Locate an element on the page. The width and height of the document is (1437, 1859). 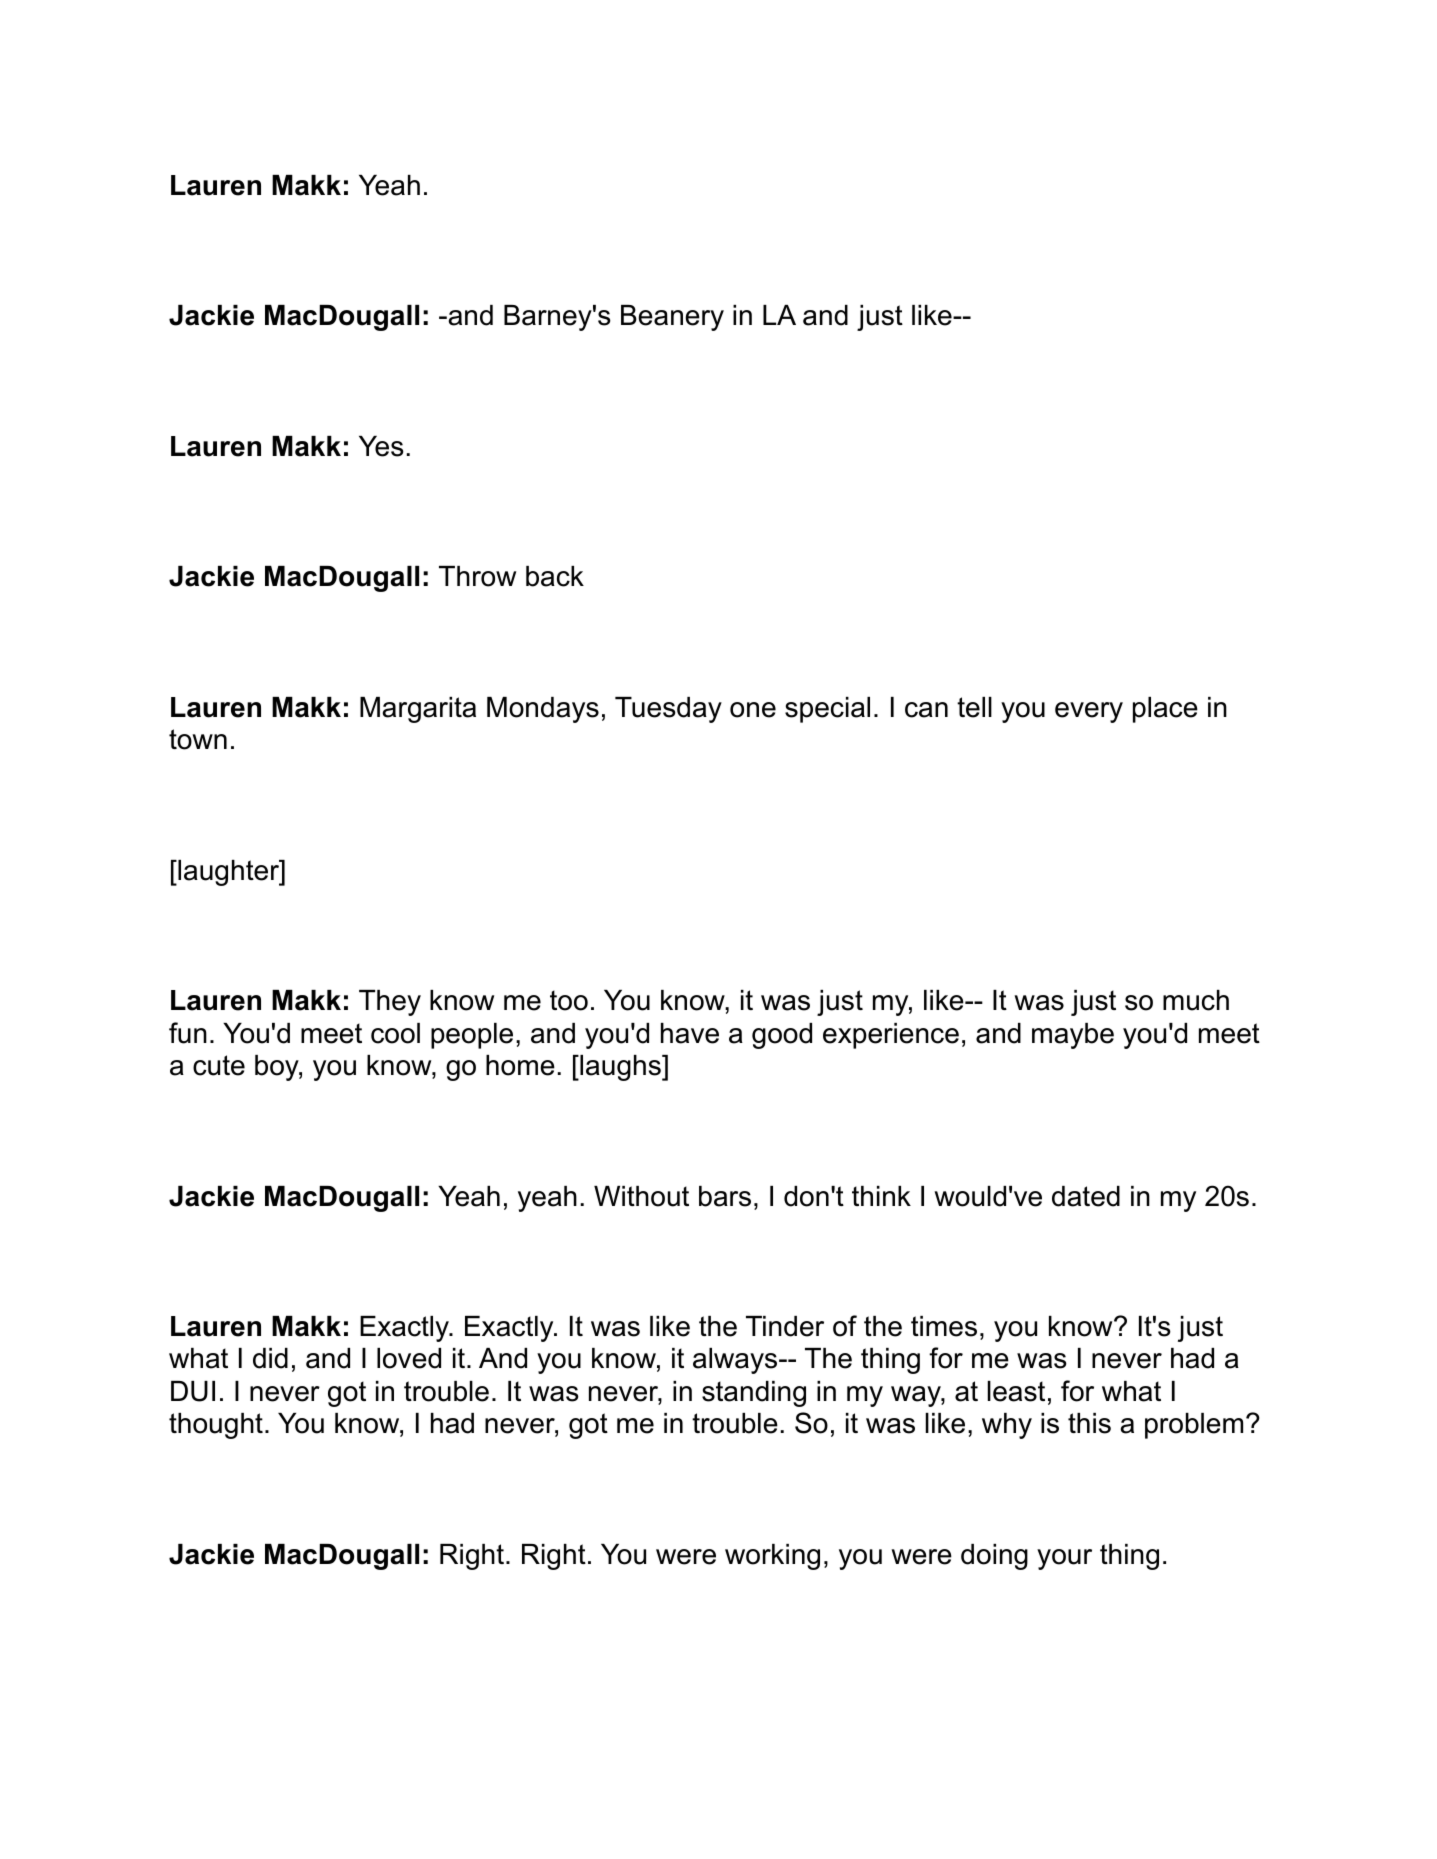
back is located at coordinates (555, 576).
